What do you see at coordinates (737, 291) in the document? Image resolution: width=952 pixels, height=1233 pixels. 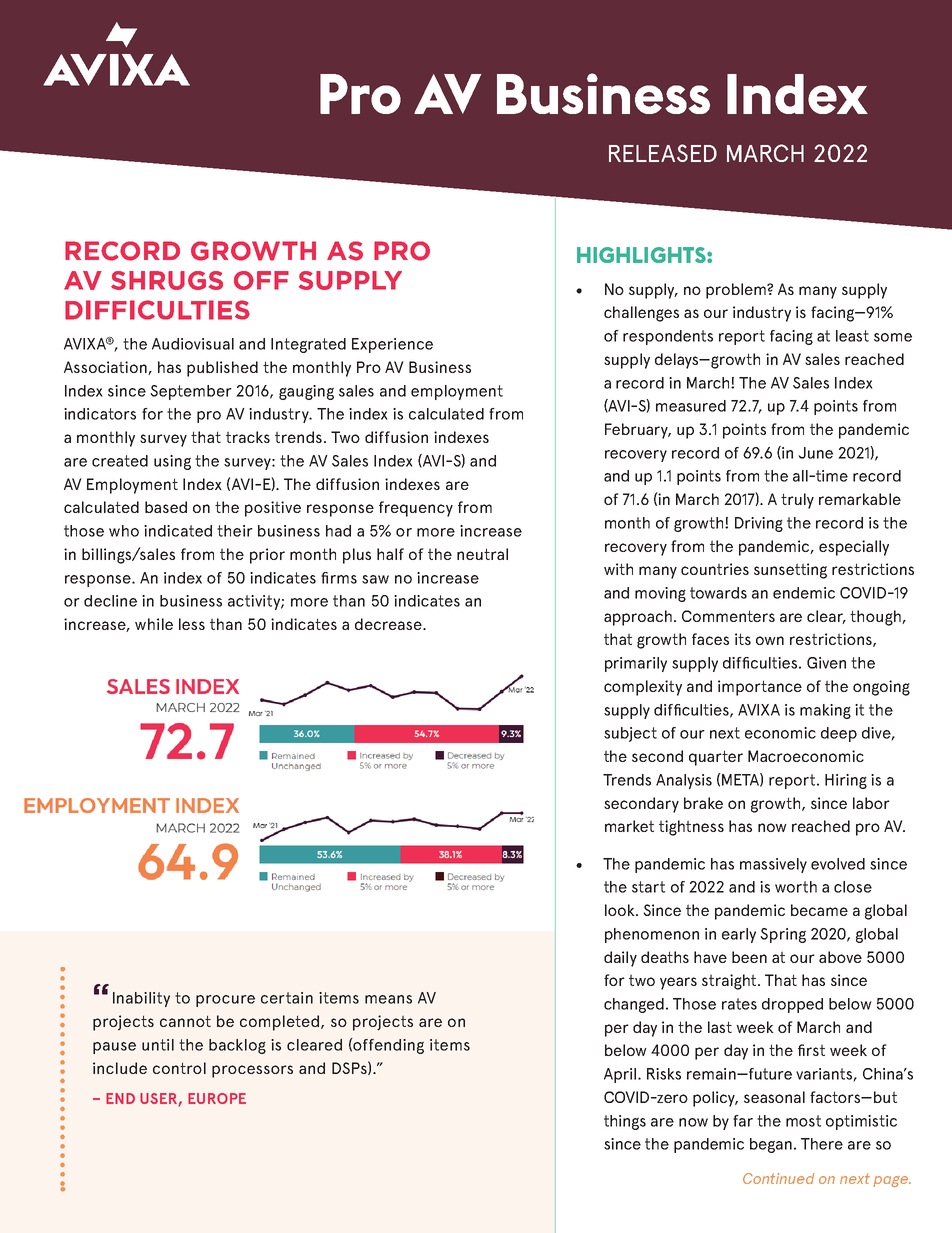 I see `problem` at bounding box center [737, 291].
